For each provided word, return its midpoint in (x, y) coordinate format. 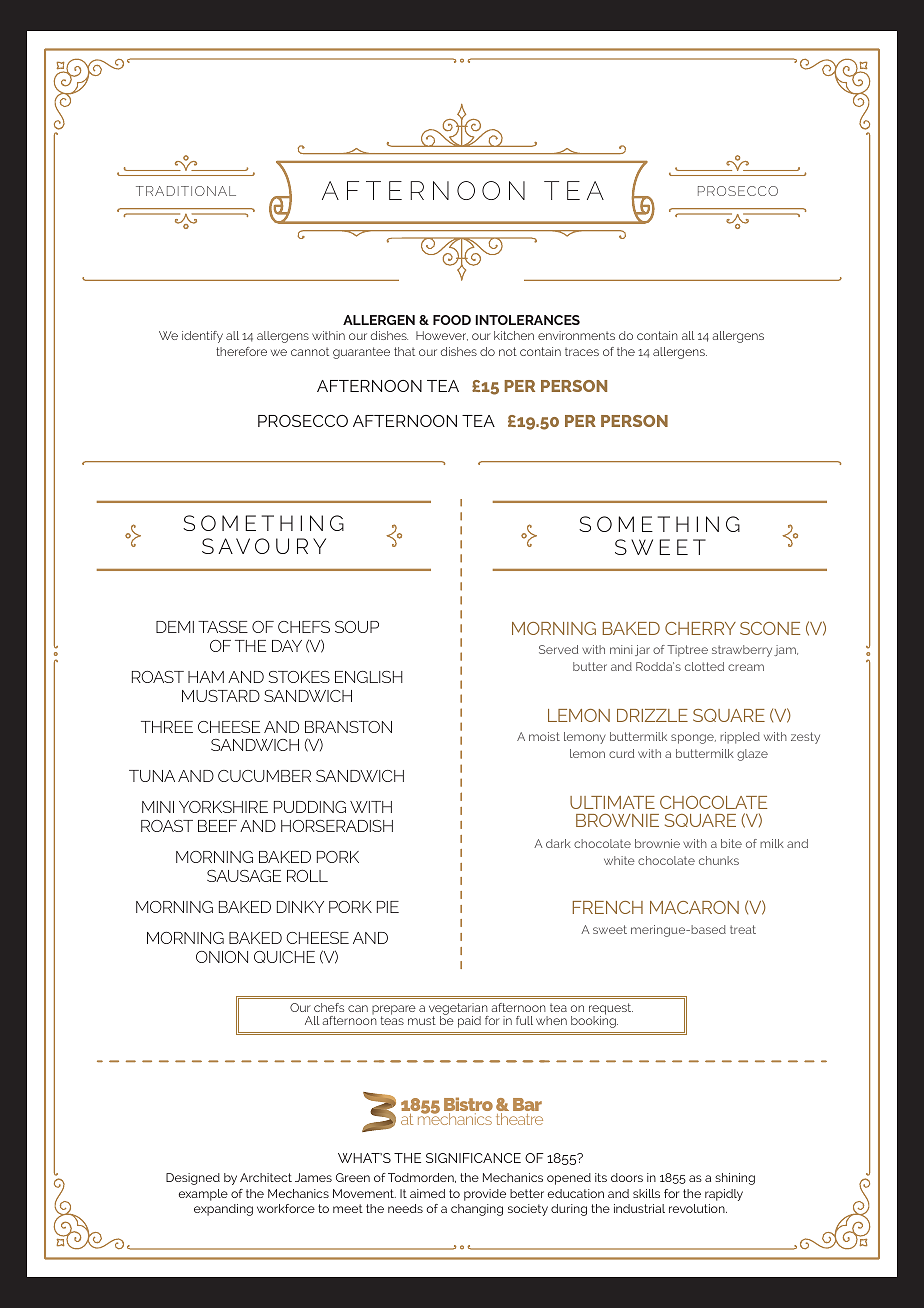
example (203, 1195)
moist (544, 736)
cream (746, 667)
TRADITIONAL (186, 191)
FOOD (452, 320)
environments (576, 335)
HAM (206, 677)
